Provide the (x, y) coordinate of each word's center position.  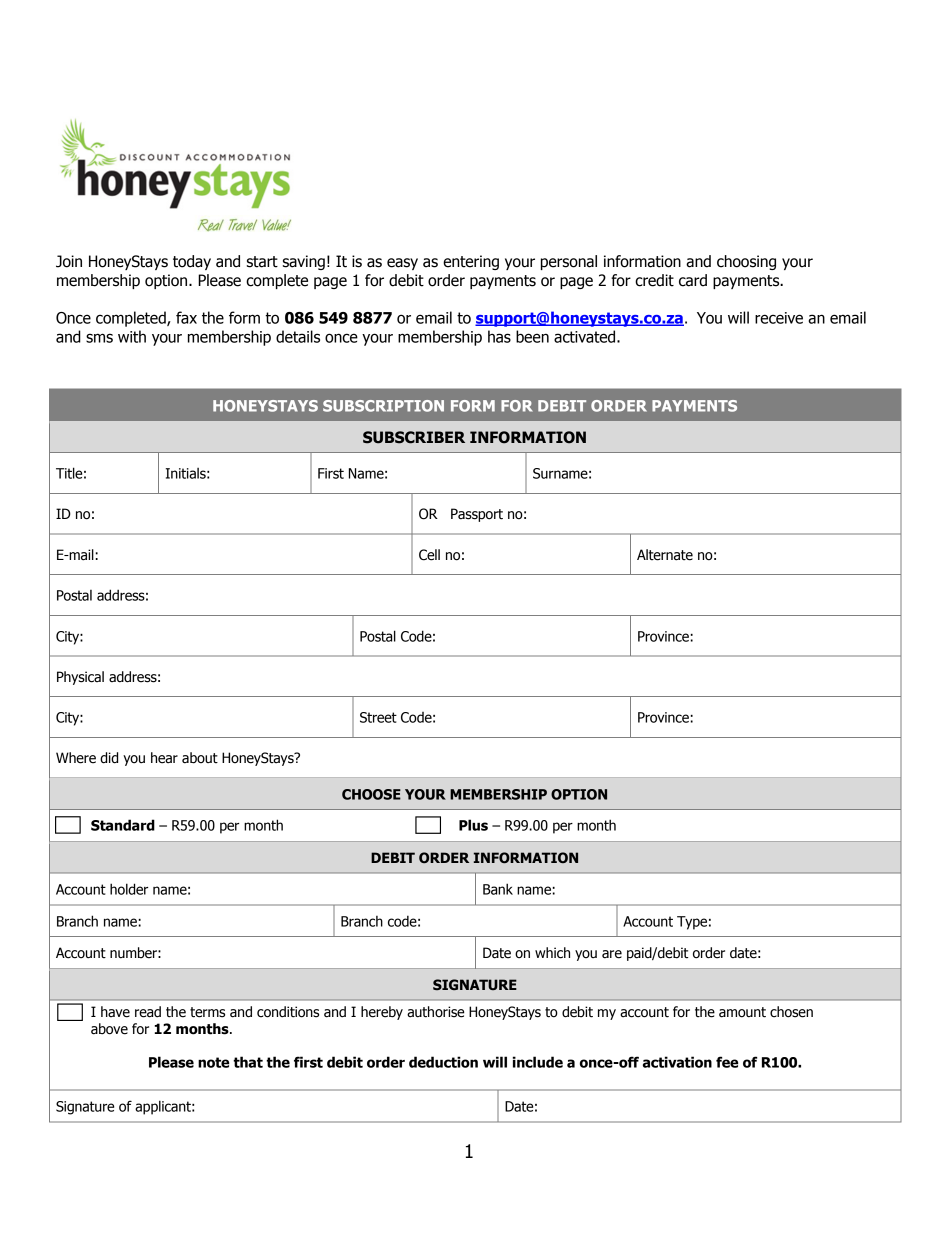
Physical (80, 678)
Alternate (665, 555)
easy (402, 264)
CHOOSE (371, 794)
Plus (473, 825)
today (192, 262)
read (148, 1012)
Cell (429, 555)
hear (164, 758)
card (693, 280)
